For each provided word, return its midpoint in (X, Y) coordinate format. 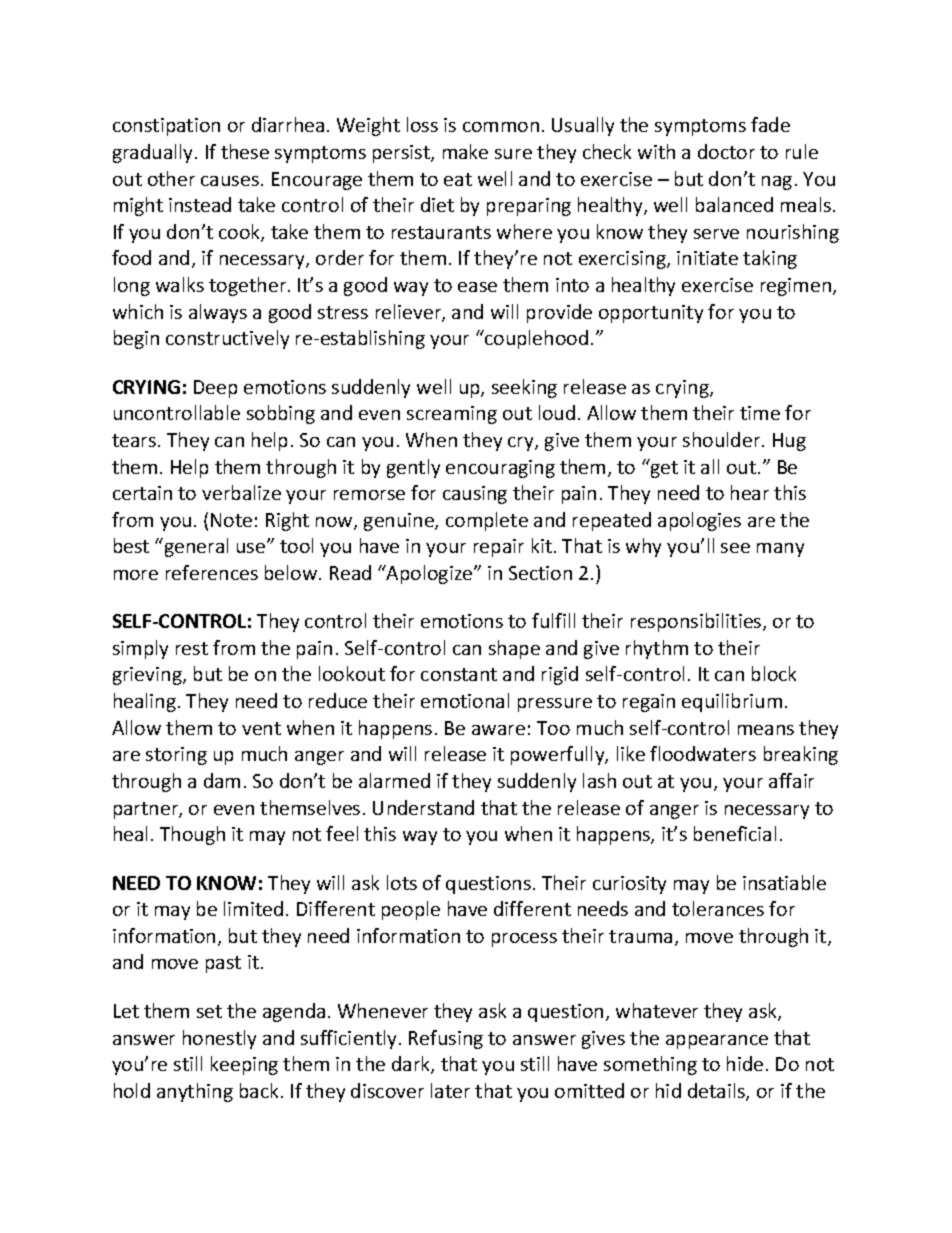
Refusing (446, 1039)
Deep (215, 389)
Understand (423, 807)
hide (745, 1063)
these (245, 151)
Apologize (430, 574)
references (212, 572)
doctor (726, 151)
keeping (244, 1065)
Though (192, 835)
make (465, 151)
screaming (452, 415)
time (760, 413)
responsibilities (697, 622)
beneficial (735, 833)
